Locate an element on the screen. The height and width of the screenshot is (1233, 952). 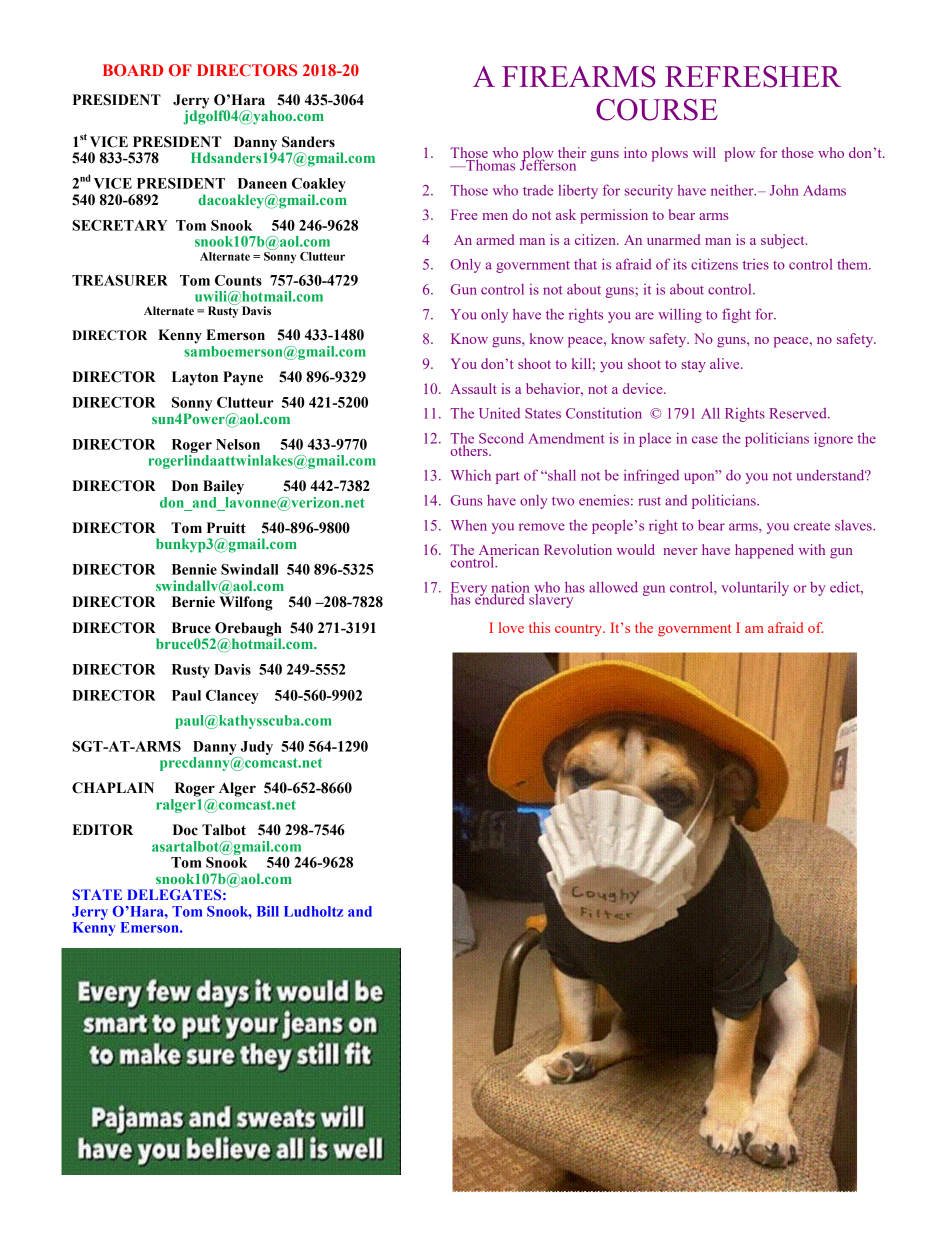
voluntarily is located at coordinates (755, 588).
